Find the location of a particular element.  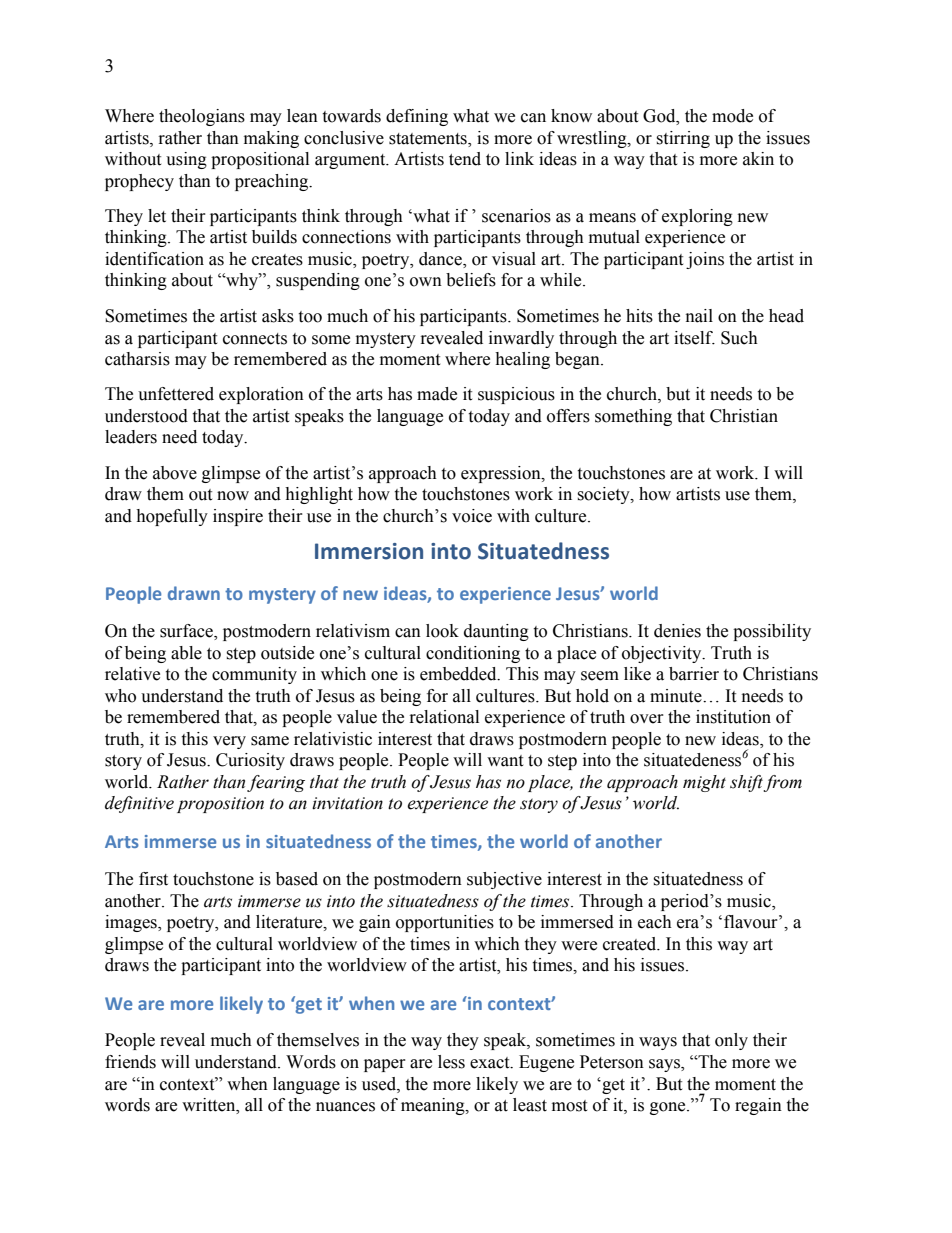

friends is located at coordinates (130, 1062).
